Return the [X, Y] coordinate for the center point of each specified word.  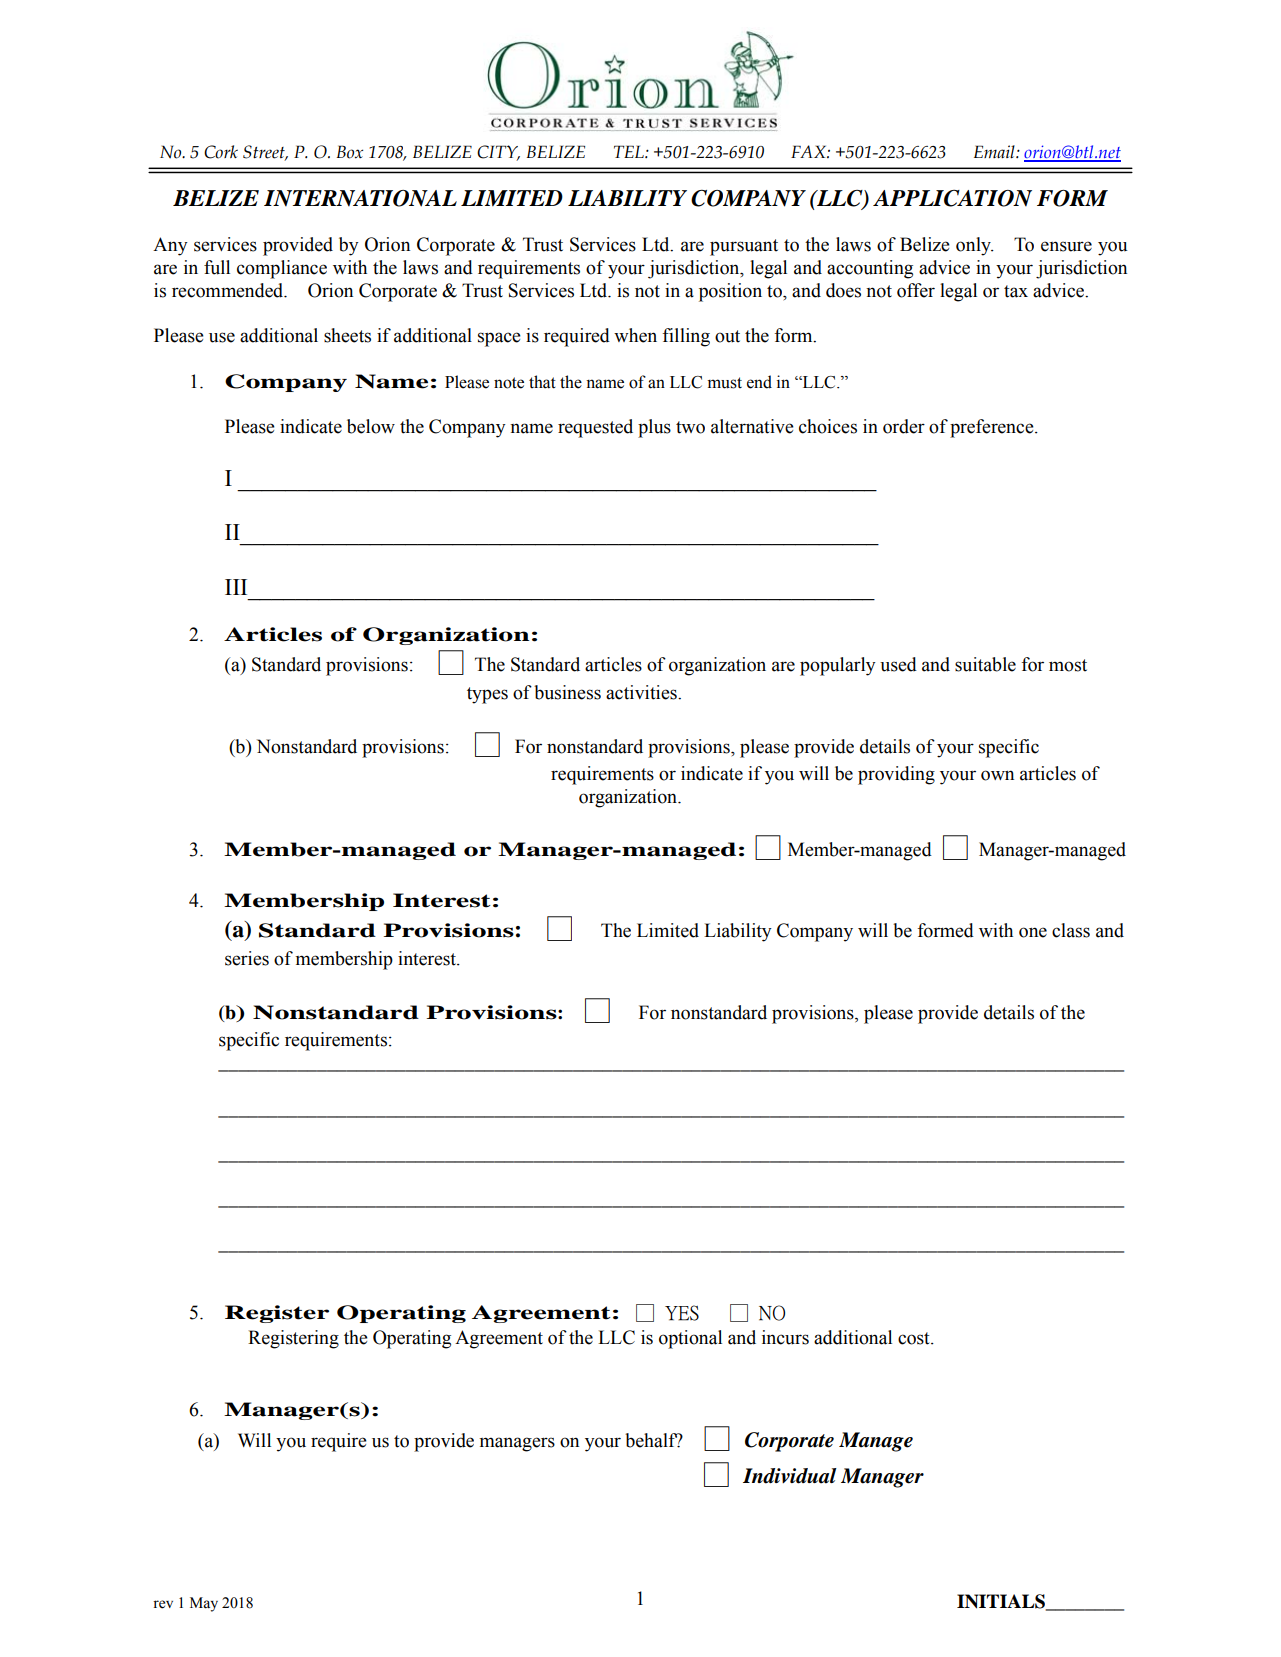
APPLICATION [952, 198]
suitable [985, 664]
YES [682, 1313]
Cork [221, 152]
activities [642, 692]
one [1033, 932]
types [487, 695]
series [247, 958]
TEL [630, 151]
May [204, 1604]
